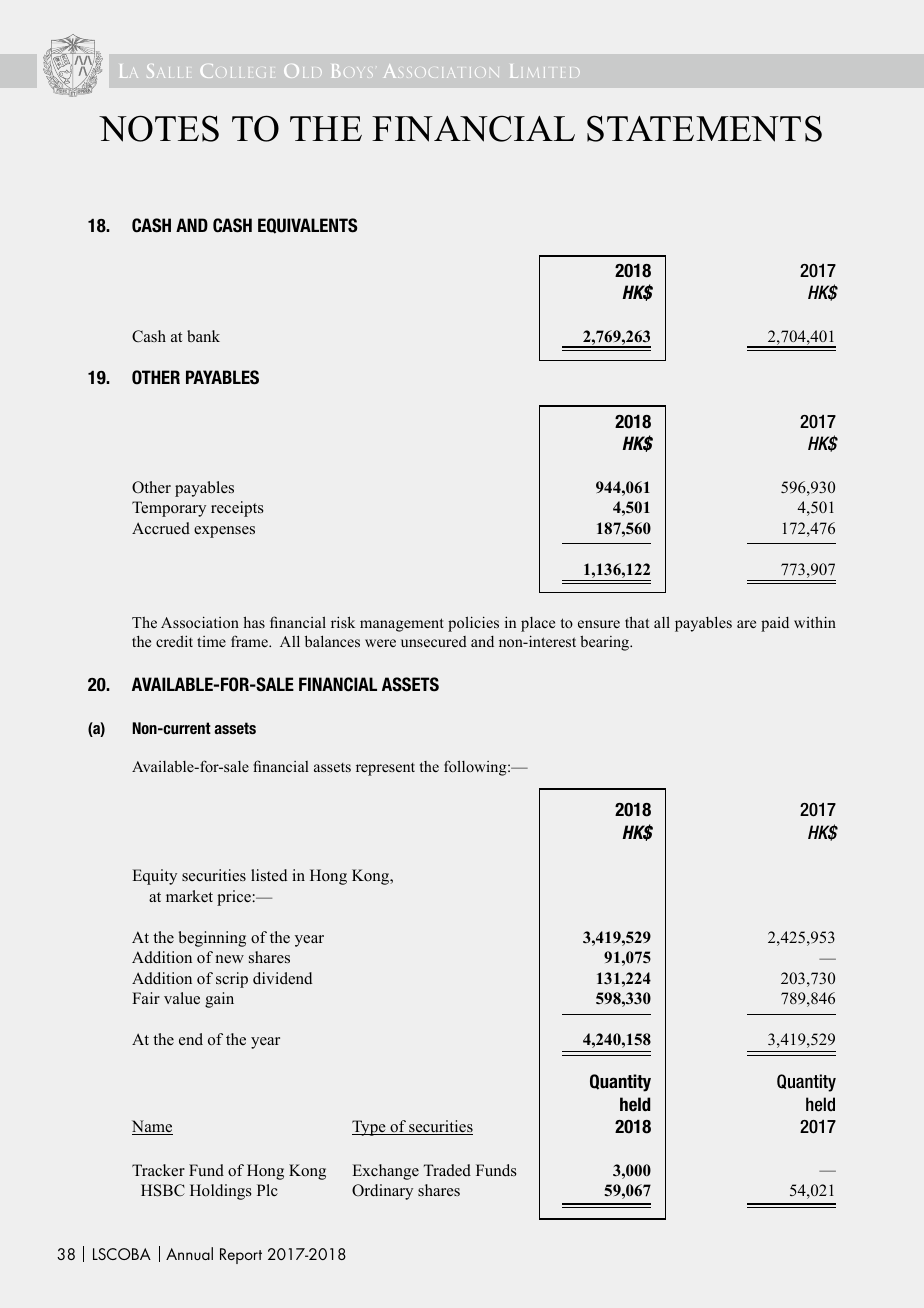 The width and height of the screenshot is (924, 1308). I want to click on NOTES, so click(159, 128).
